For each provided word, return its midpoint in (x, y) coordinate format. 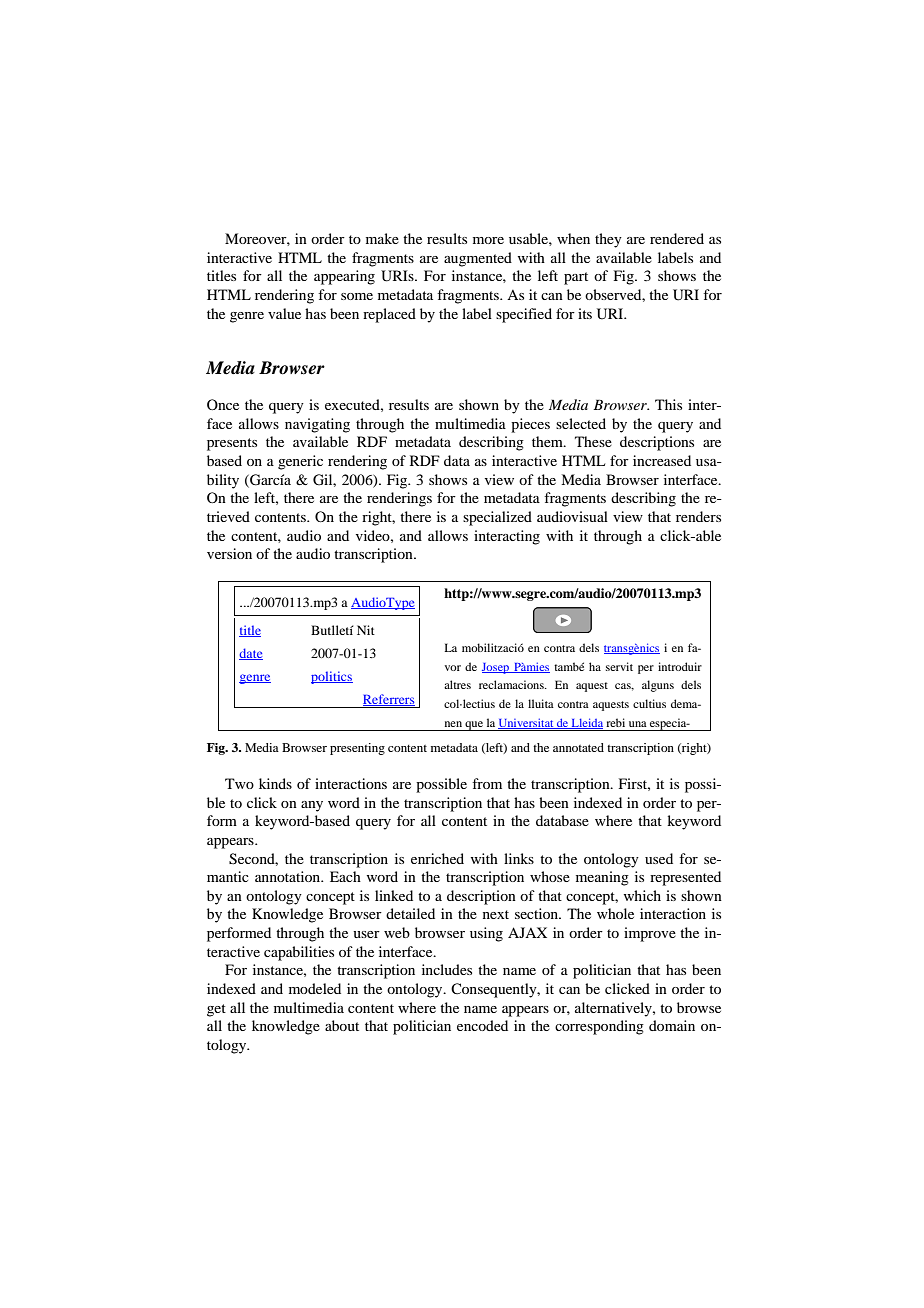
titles (221, 275)
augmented (478, 259)
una (638, 724)
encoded (482, 1025)
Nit (366, 630)
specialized (497, 518)
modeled (315, 988)
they (608, 240)
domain (672, 1025)
